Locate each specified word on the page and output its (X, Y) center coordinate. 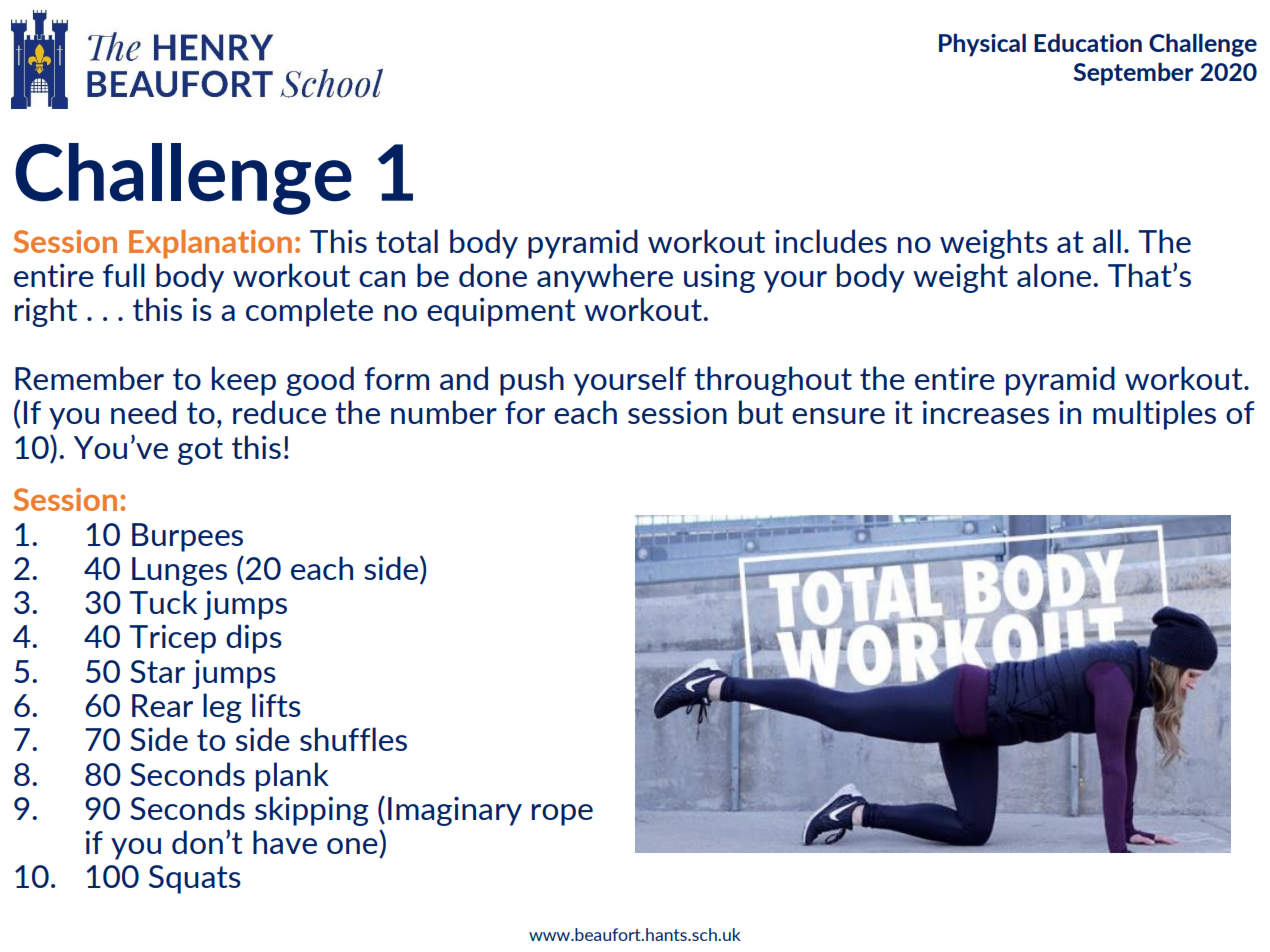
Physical (982, 45)
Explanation (210, 244)
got (200, 451)
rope (562, 815)
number (444, 412)
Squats (195, 879)
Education (1088, 43)
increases (986, 412)
